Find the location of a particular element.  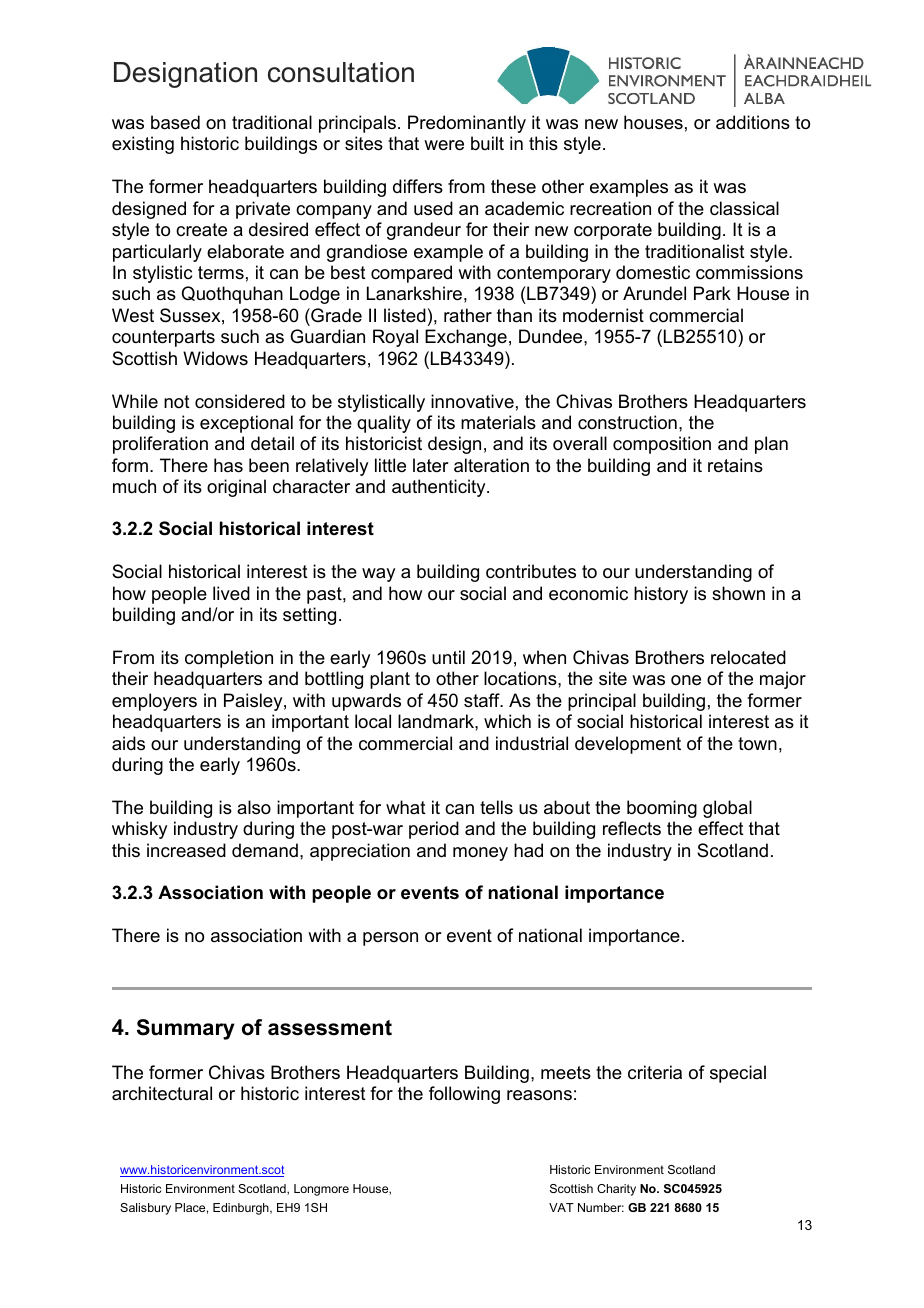

relocated is located at coordinates (748, 657).
